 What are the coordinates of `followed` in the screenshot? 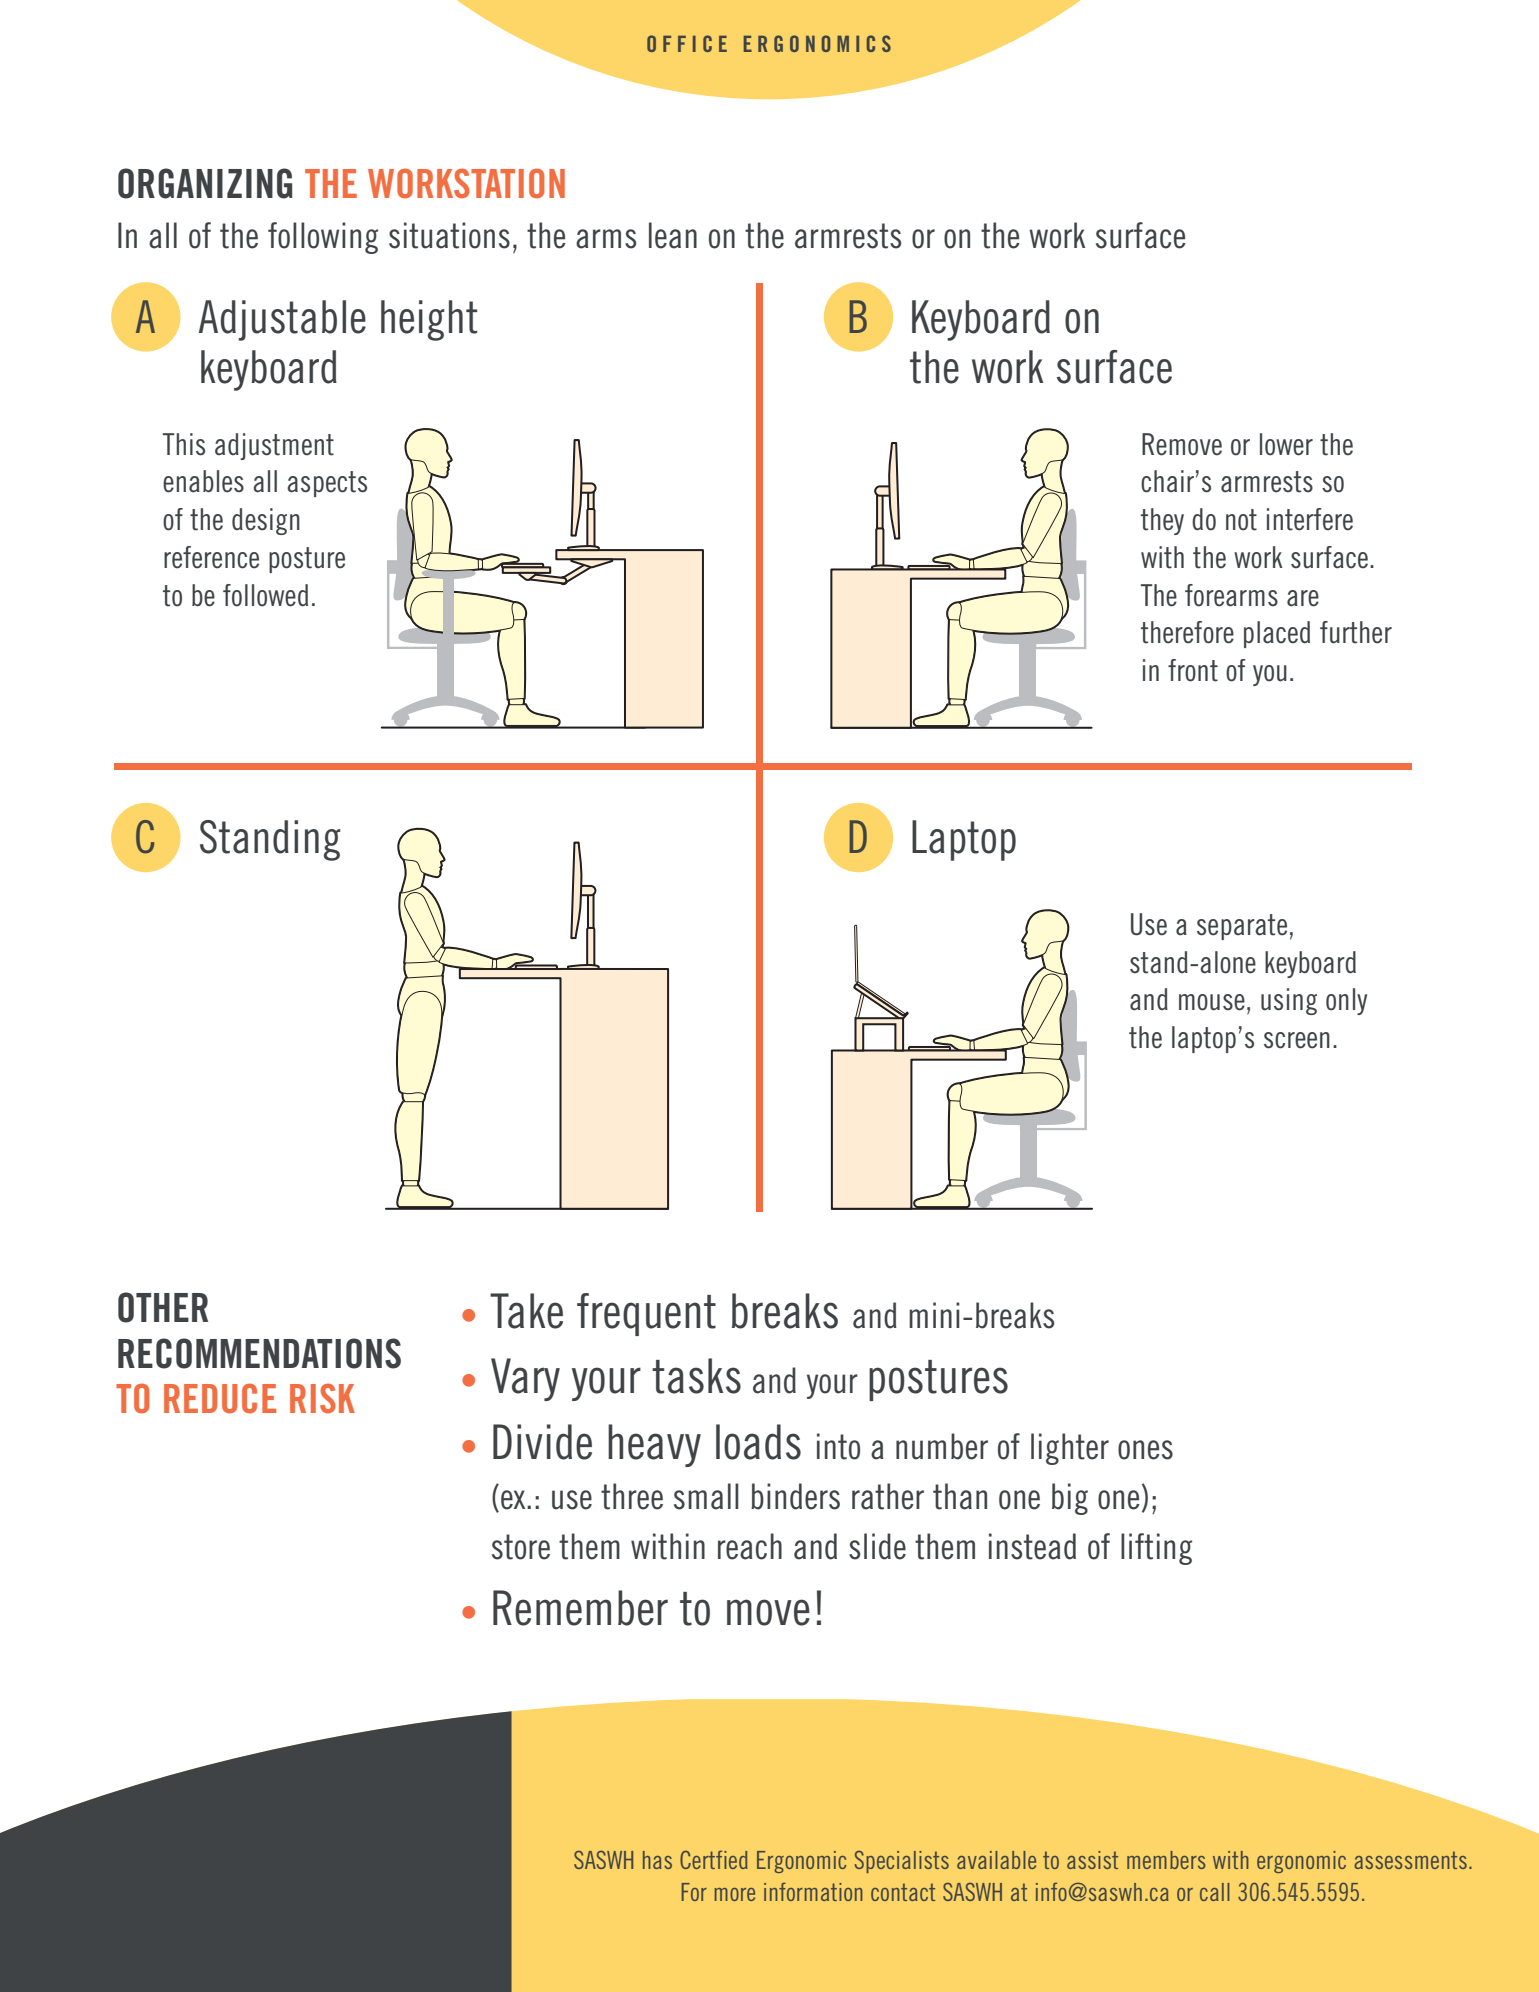 It's located at (265, 595).
